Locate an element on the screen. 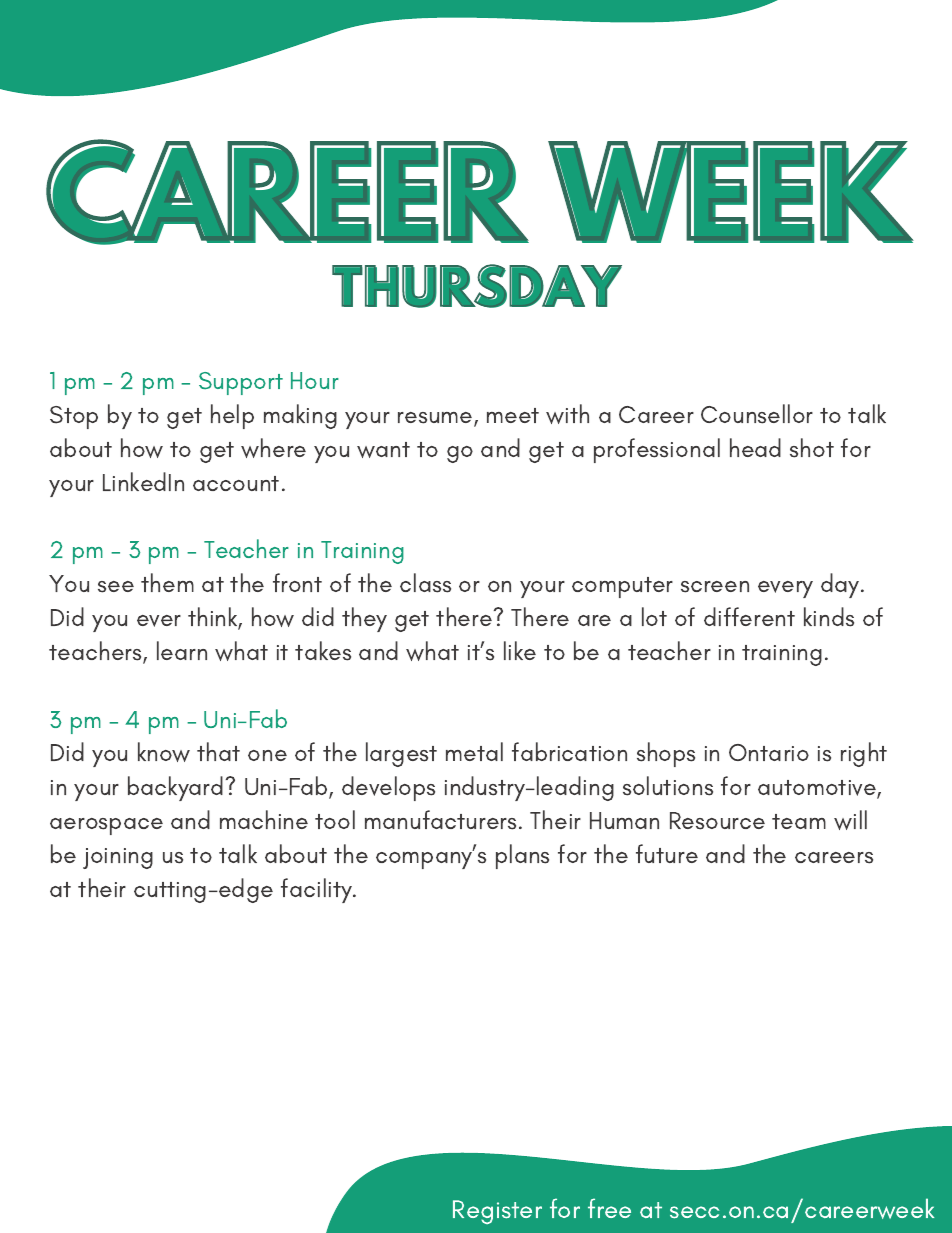 The width and height of the screenshot is (952, 1233). Support is located at coordinates (241, 383).
